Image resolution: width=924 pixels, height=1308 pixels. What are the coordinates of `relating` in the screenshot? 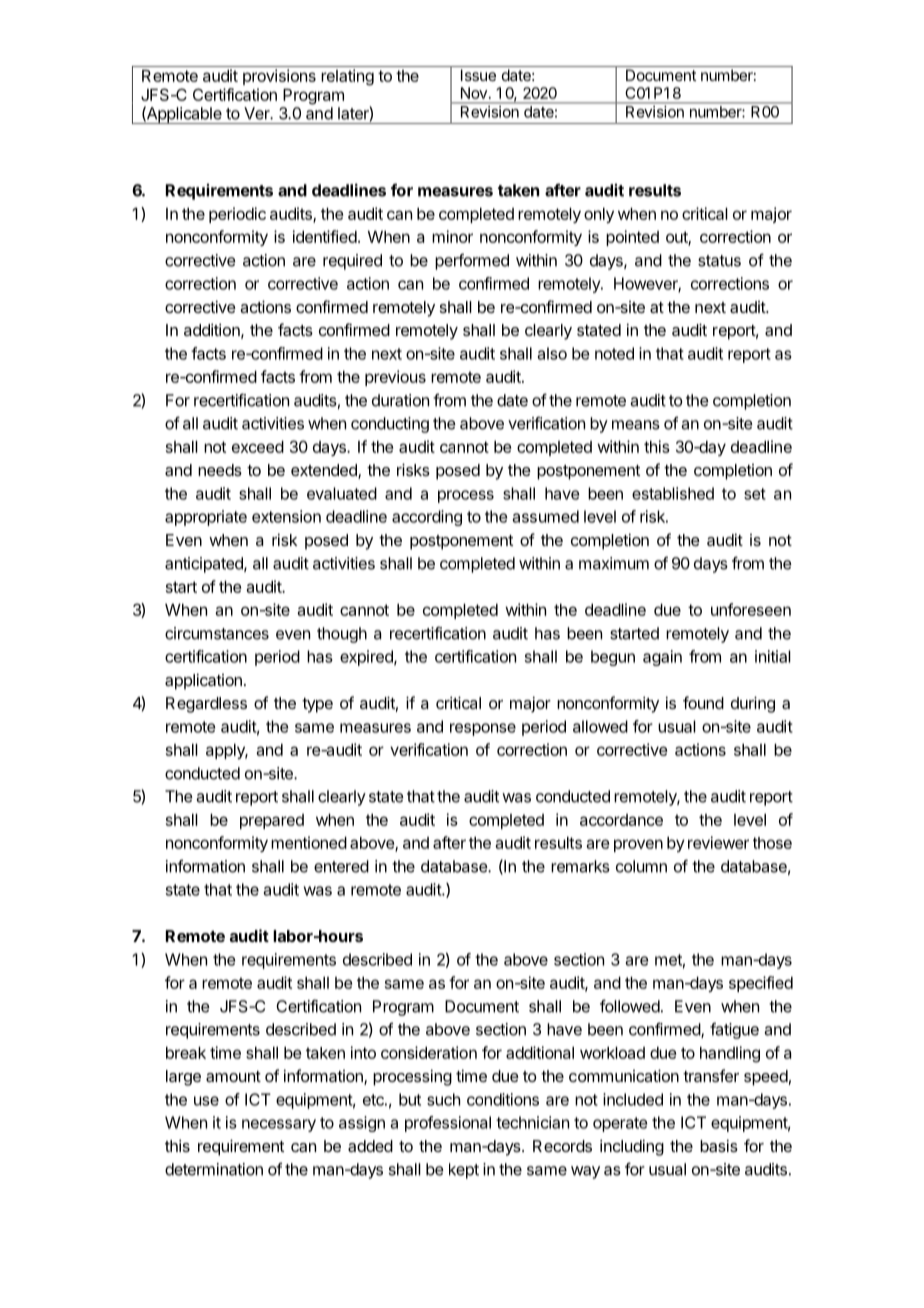 It's located at (347, 77).
